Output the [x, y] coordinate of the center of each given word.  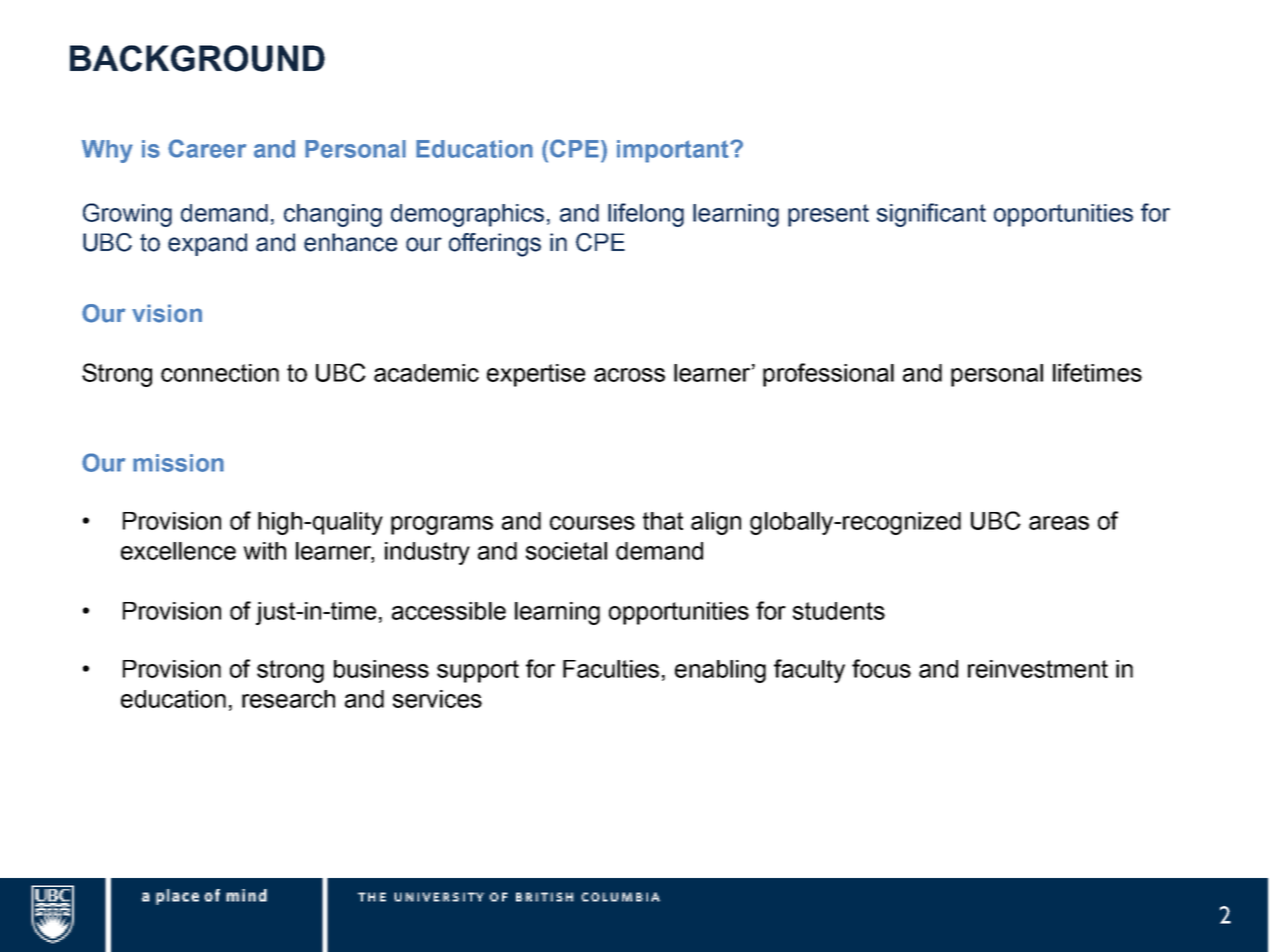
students [839, 611]
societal [566, 551]
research [288, 699]
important [674, 151]
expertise [536, 375]
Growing [127, 215]
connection [220, 373]
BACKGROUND [197, 58]
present [828, 215]
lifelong [646, 215]
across [629, 375]
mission [178, 463]
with [264, 551]
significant [931, 215]
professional [828, 375]
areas [1059, 523]
